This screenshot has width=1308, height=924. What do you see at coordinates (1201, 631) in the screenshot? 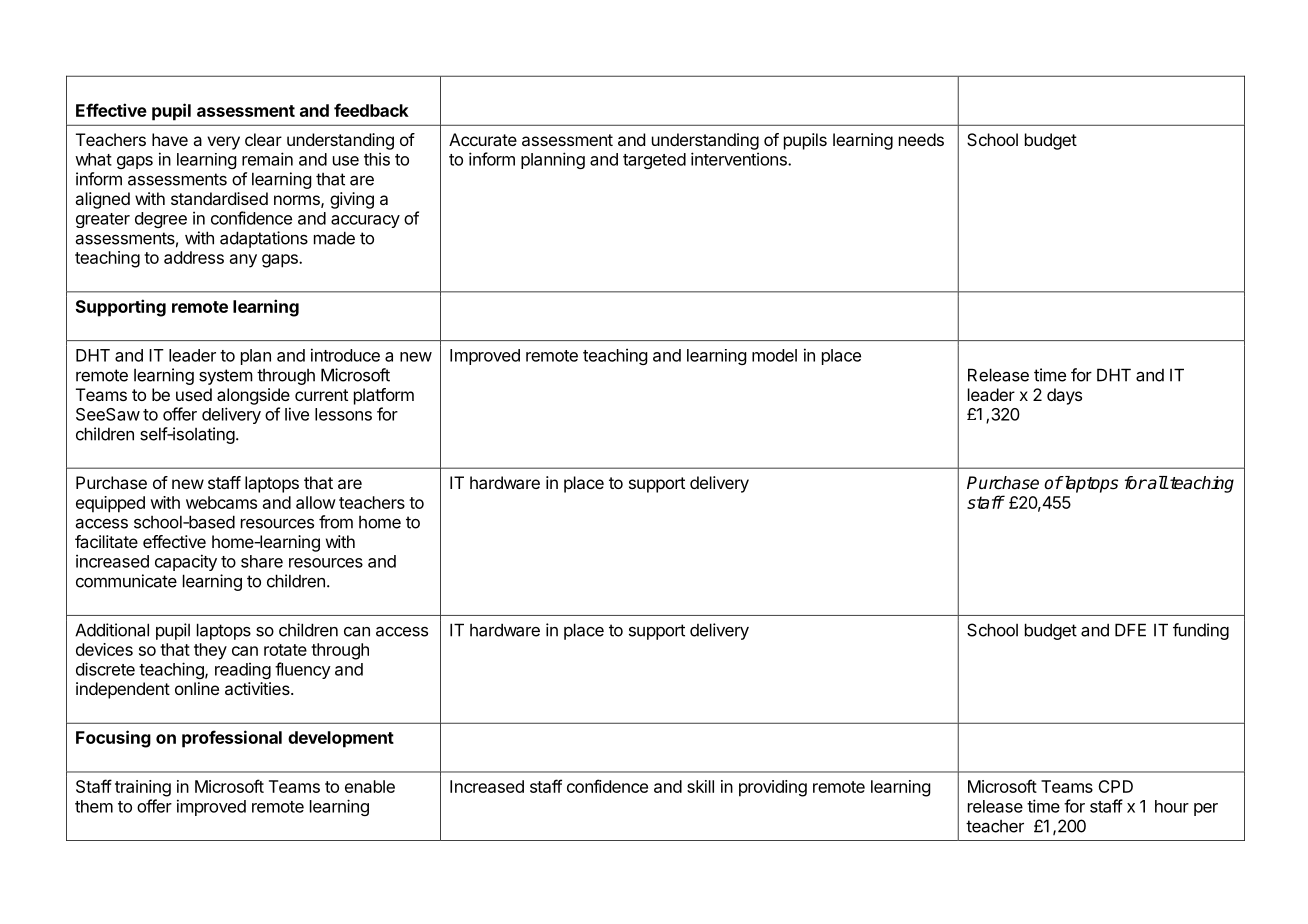
I see `funding` at bounding box center [1201, 631].
